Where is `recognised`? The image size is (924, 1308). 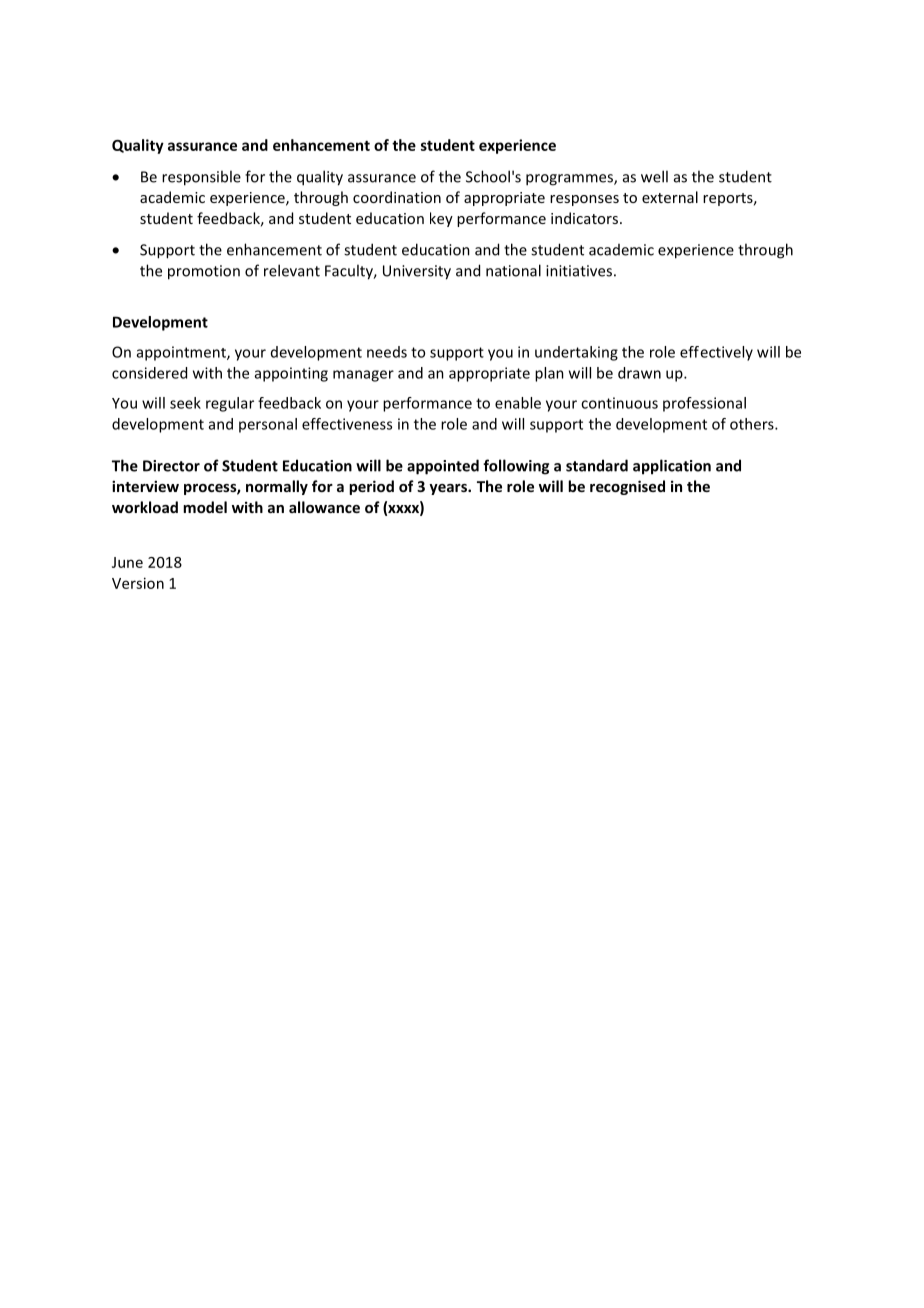
recognised is located at coordinates (627, 487).
